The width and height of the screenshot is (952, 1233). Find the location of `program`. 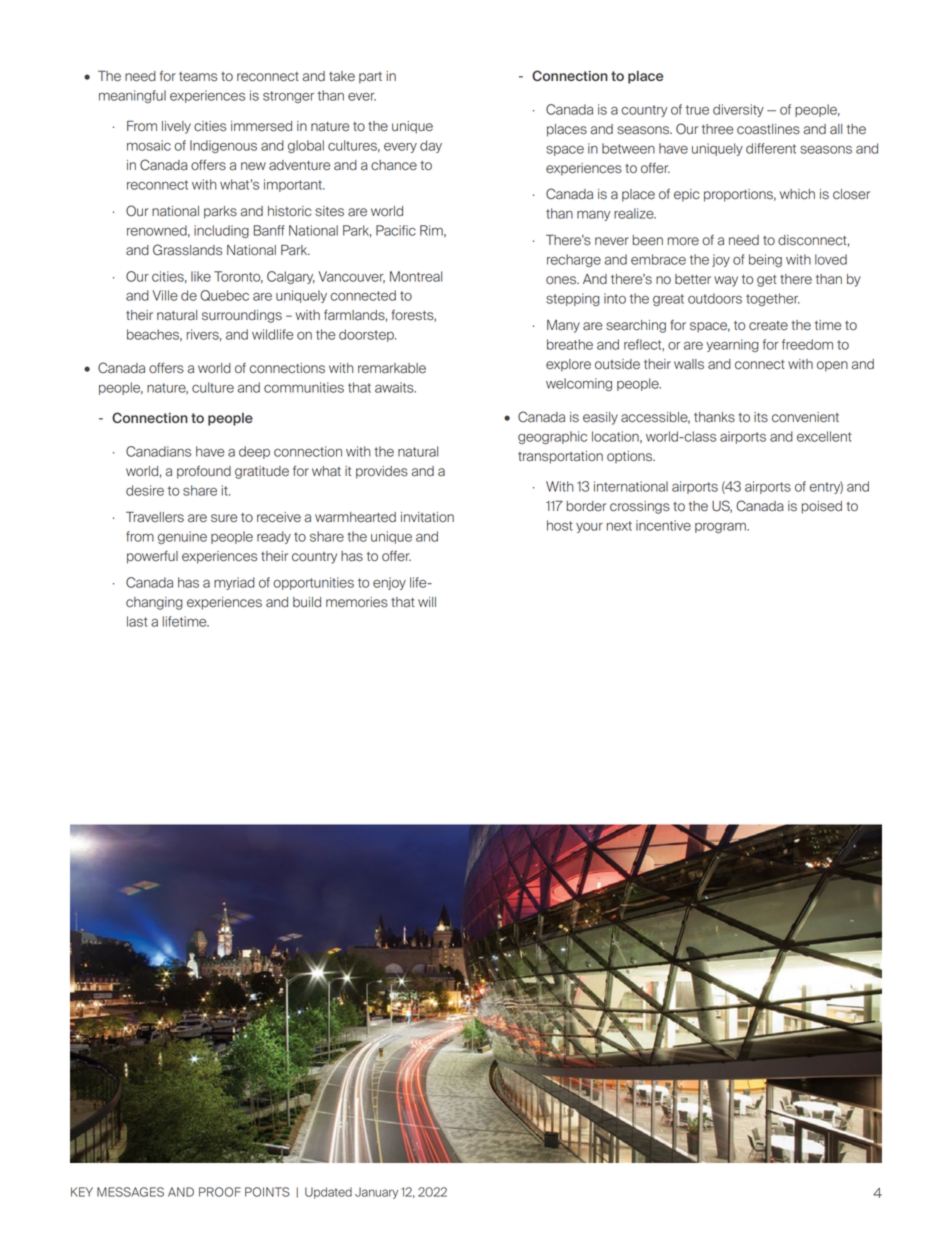

program is located at coordinates (721, 527).
